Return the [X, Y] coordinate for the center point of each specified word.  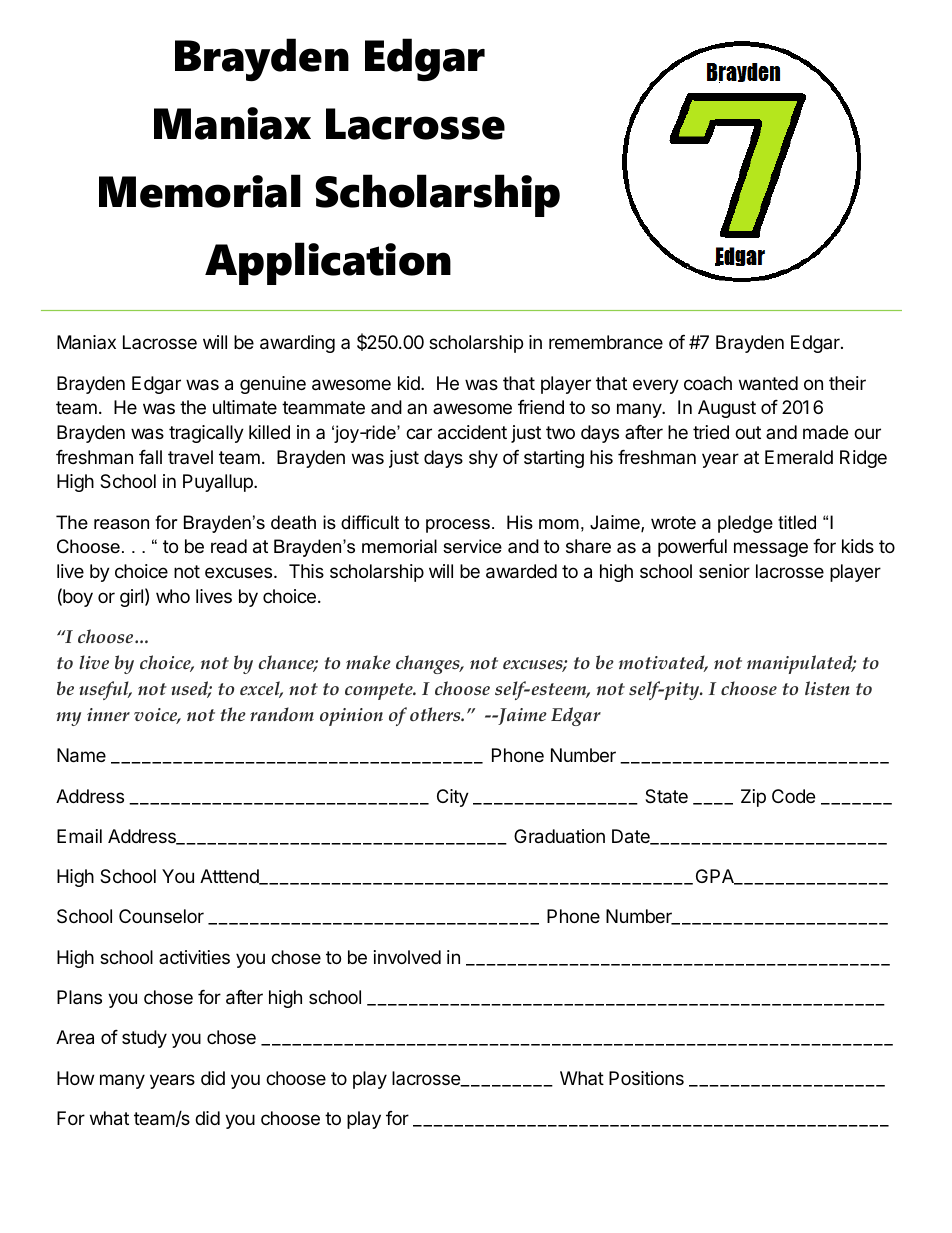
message [771, 549]
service [472, 546]
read [229, 546]
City [453, 798]
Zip [753, 798]
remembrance [606, 342]
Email [79, 836]
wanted [768, 383]
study [144, 1039]
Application [328, 263]
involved [407, 957]
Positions [646, 1078]
